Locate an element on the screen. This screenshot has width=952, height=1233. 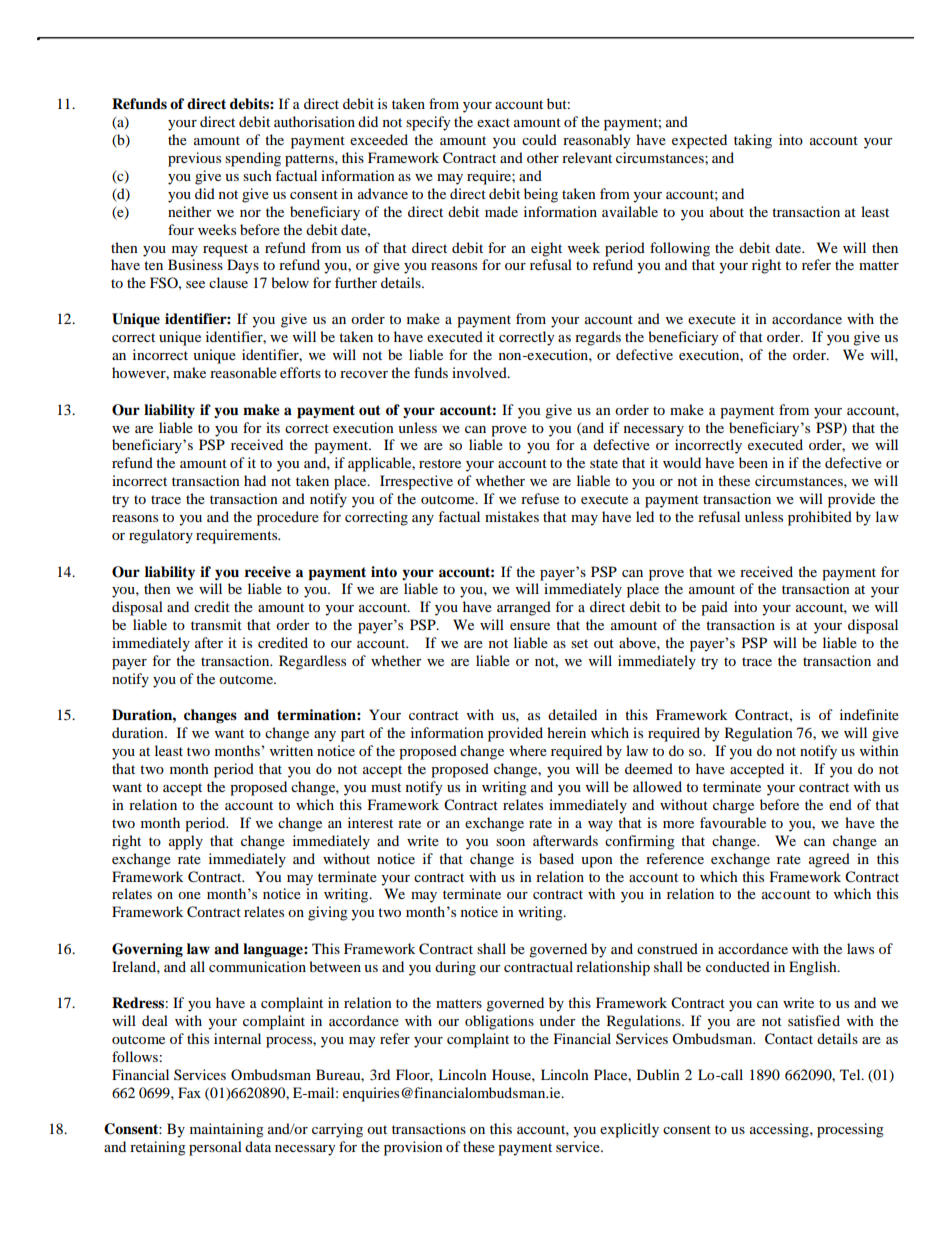
other is located at coordinates (543, 157).
